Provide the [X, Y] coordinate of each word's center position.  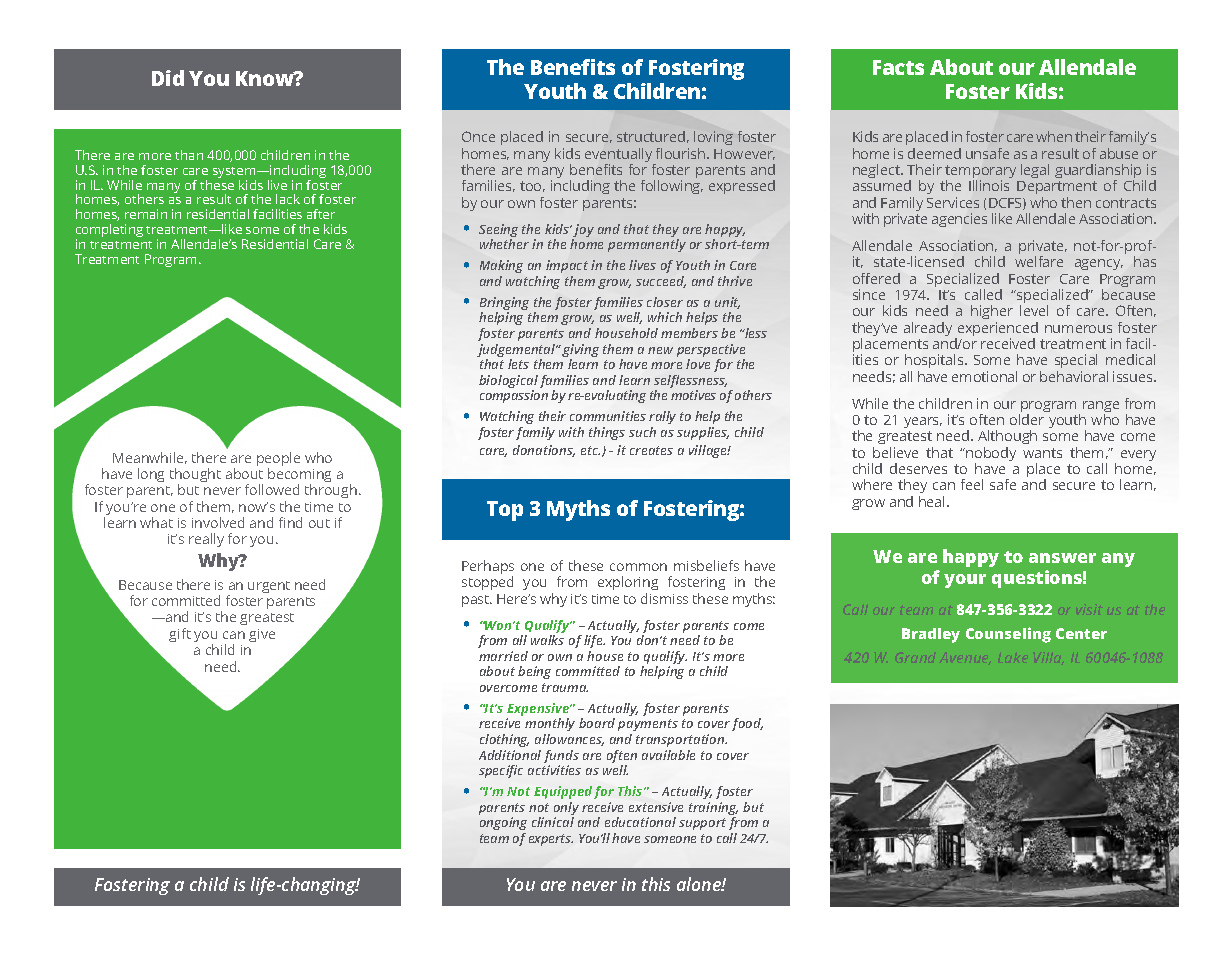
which [665, 317]
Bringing [504, 305]
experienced [997, 330]
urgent [269, 587]
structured [651, 136]
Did [168, 78]
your [965, 581]
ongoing [503, 823]
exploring [628, 583]
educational [640, 822]
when [1054, 136]
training [713, 810]
